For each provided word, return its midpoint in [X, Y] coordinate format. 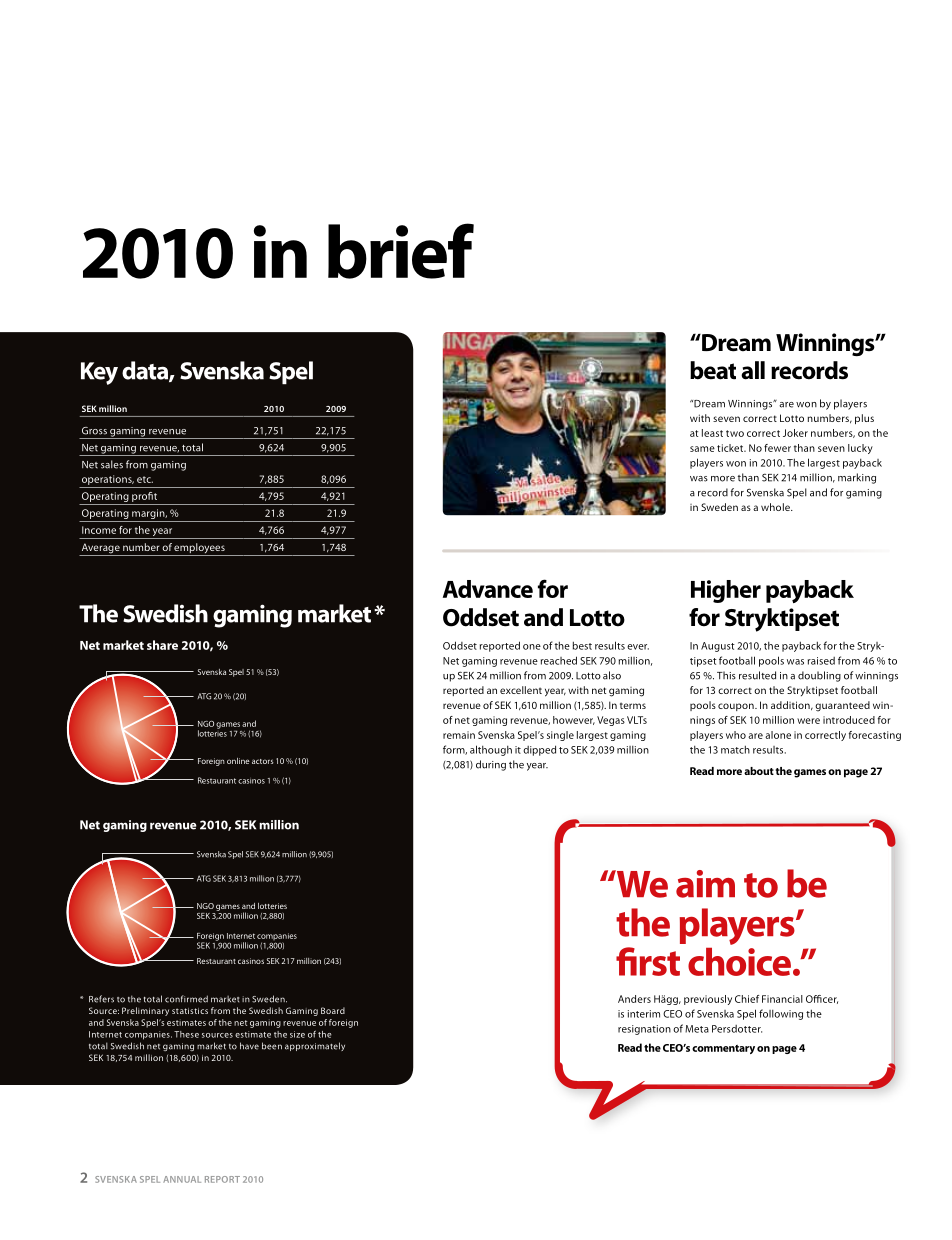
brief [401, 251]
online [238, 761]
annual [182, 1179]
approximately [315, 1046]
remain [459, 735]
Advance [488, 589]
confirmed [186, 999]
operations [108, 480]
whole [776, 507]
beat [713, 370]
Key [99, 373]
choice [739, 962]
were [808, 721]
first [648, 961]
